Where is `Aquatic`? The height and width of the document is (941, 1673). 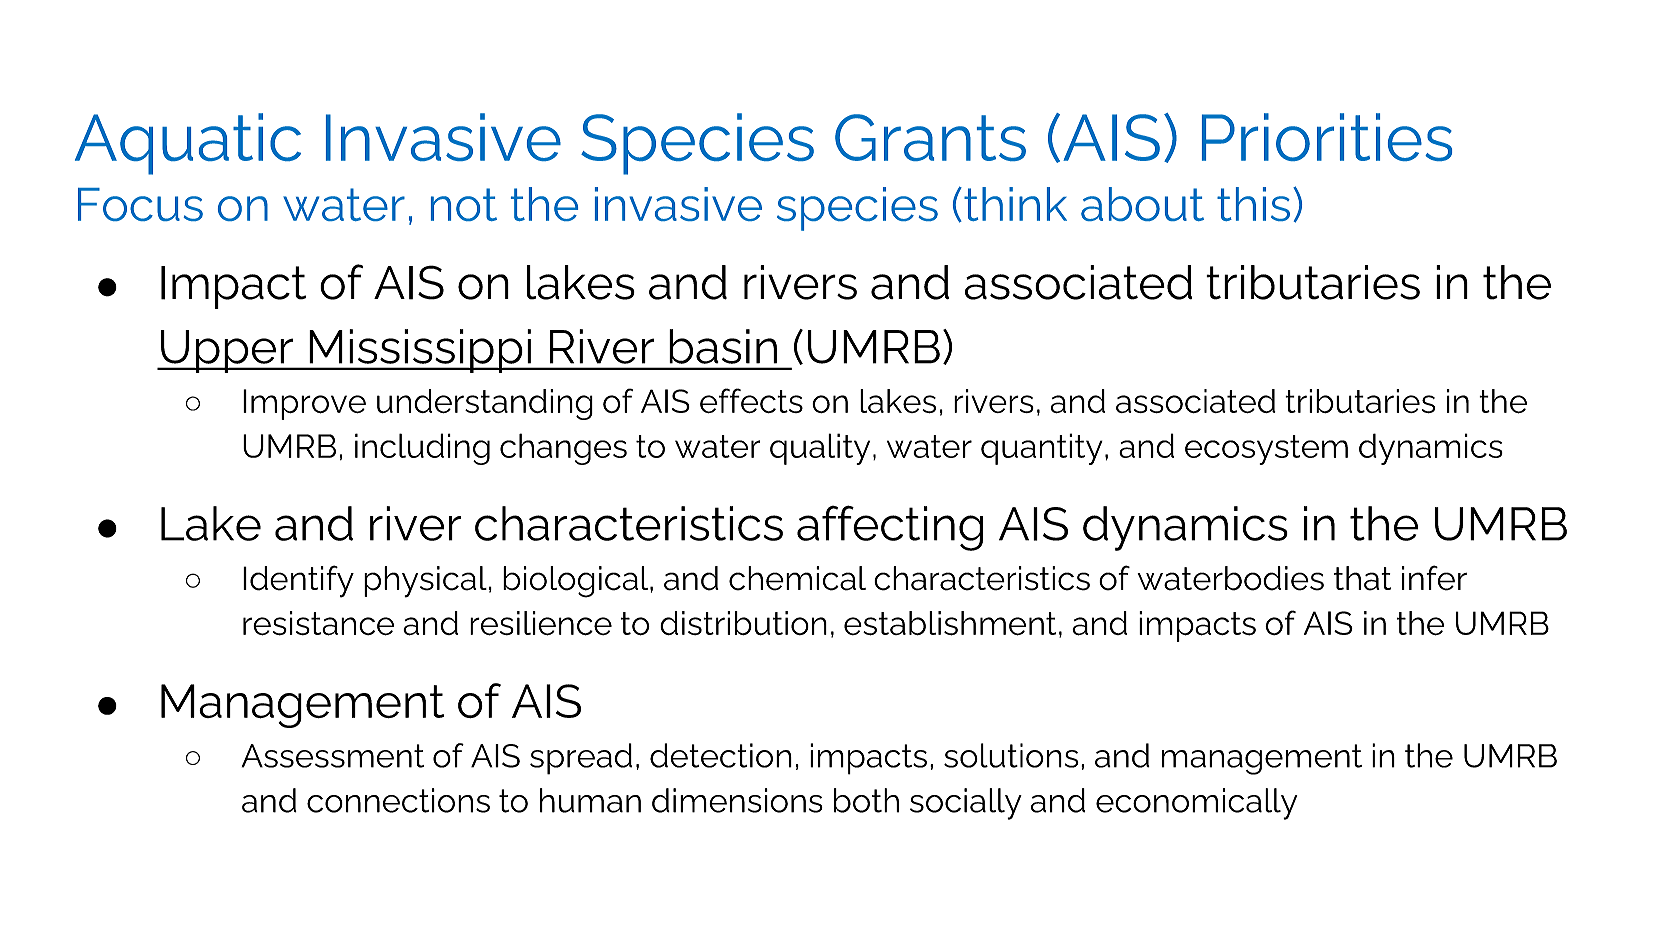 Aquatic is located at coordinates (188, 144).
